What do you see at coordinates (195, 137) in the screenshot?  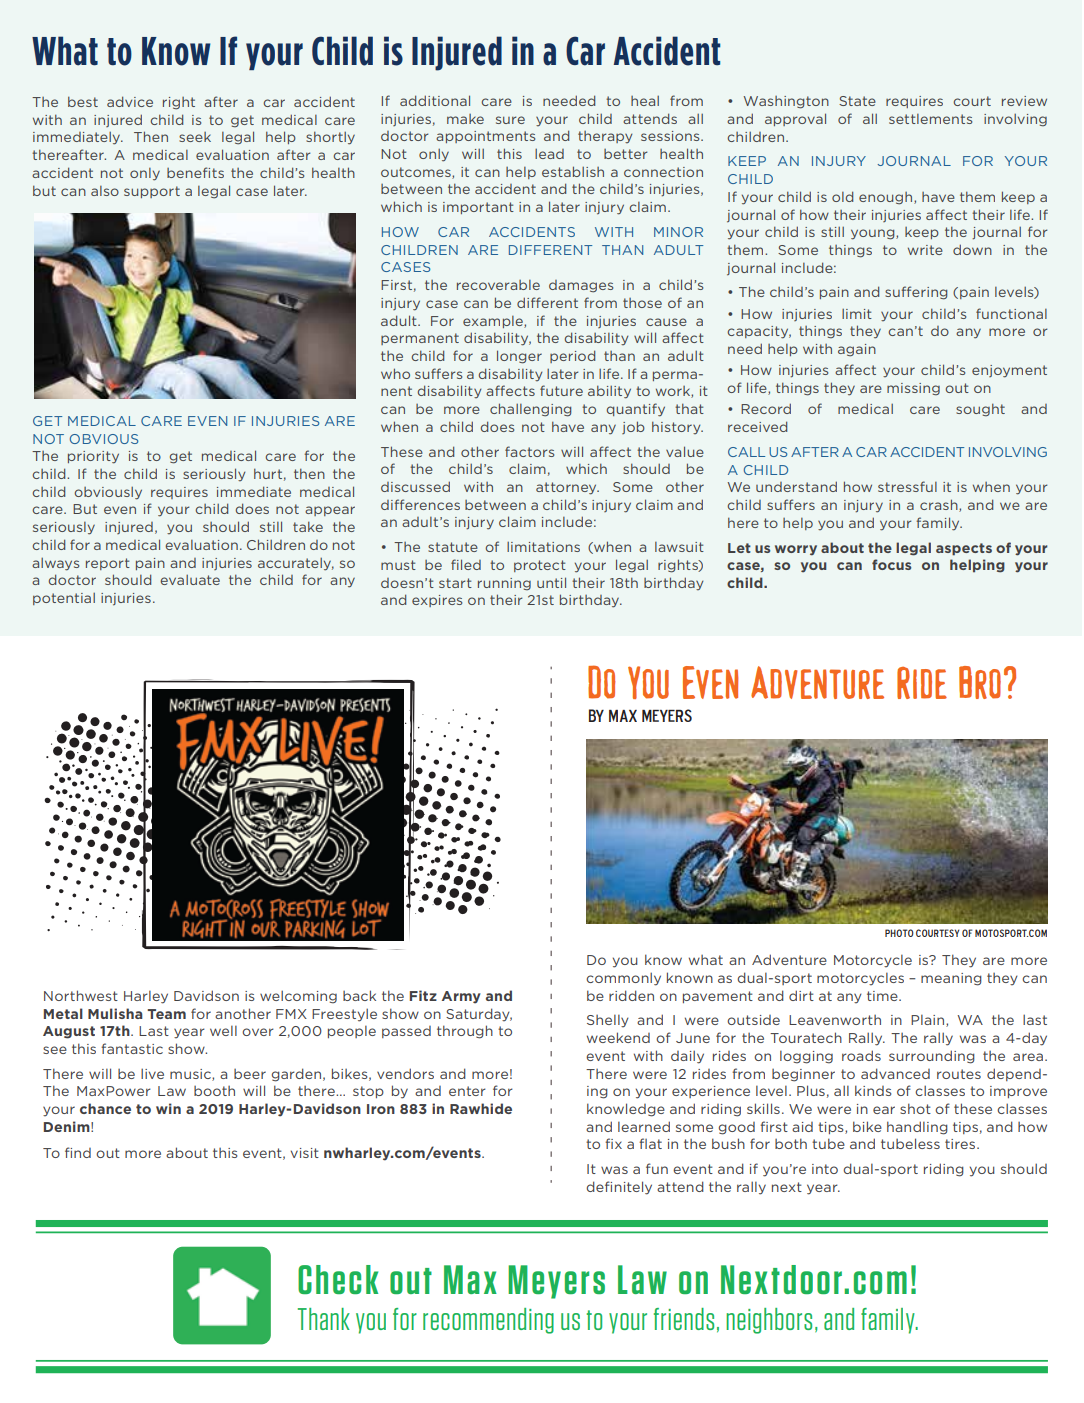 I see `seek` at bounding box center [195, 137].
